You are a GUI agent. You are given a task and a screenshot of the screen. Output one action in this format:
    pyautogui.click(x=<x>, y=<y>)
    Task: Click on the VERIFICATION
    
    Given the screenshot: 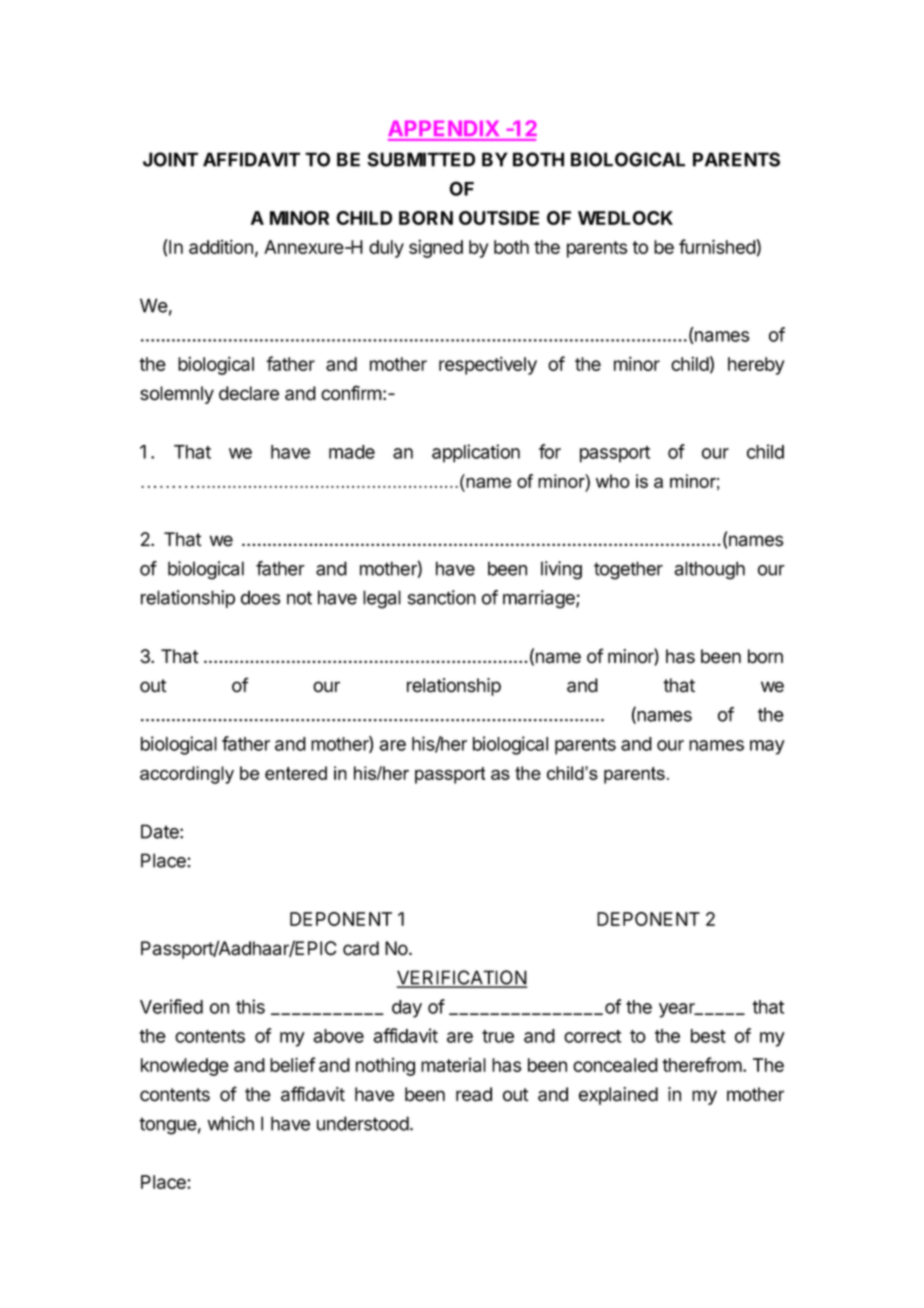 What is the action you would take?
    pyautogui.click(x=462, y=978)
